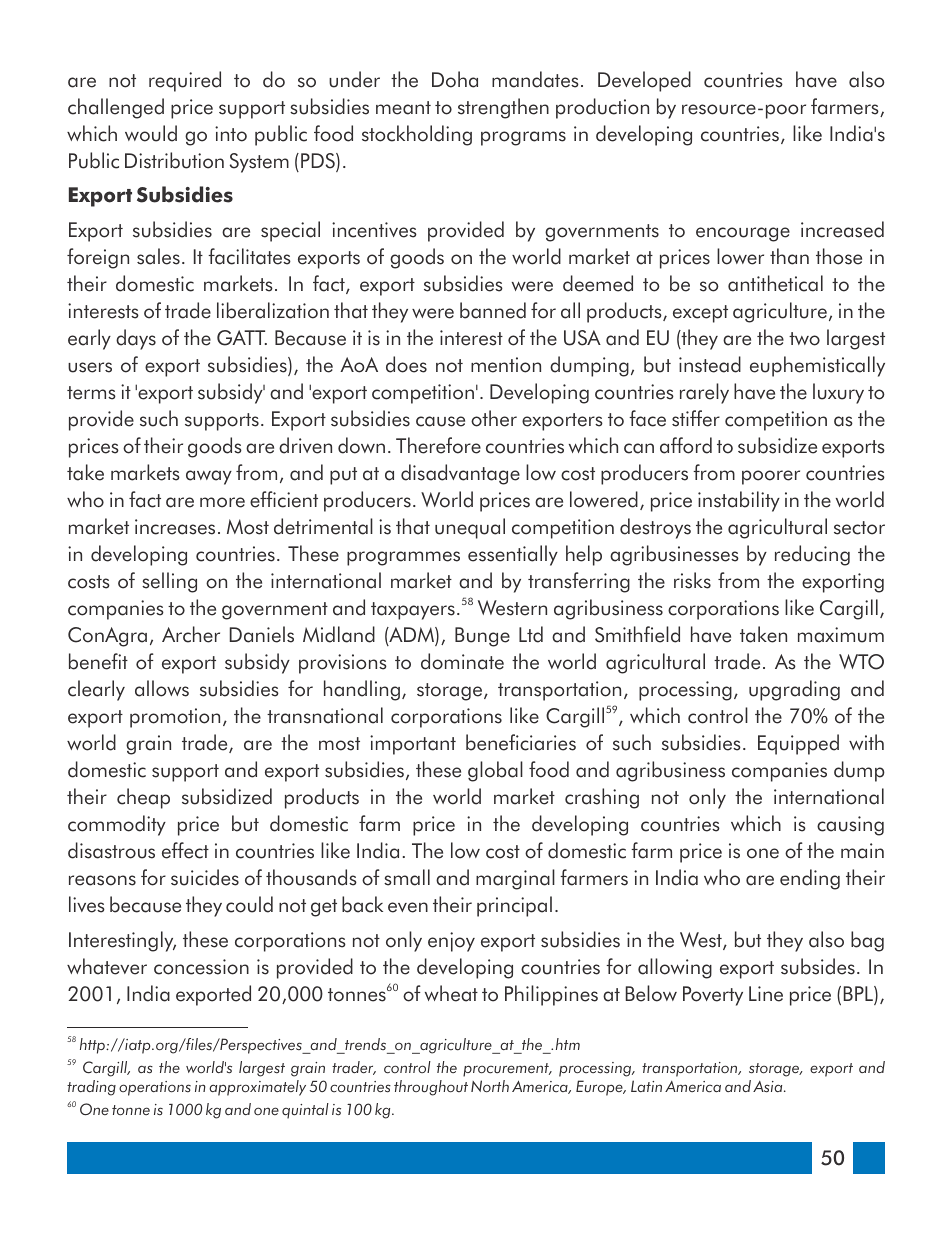  I want to click on days, so click(136, 339).
